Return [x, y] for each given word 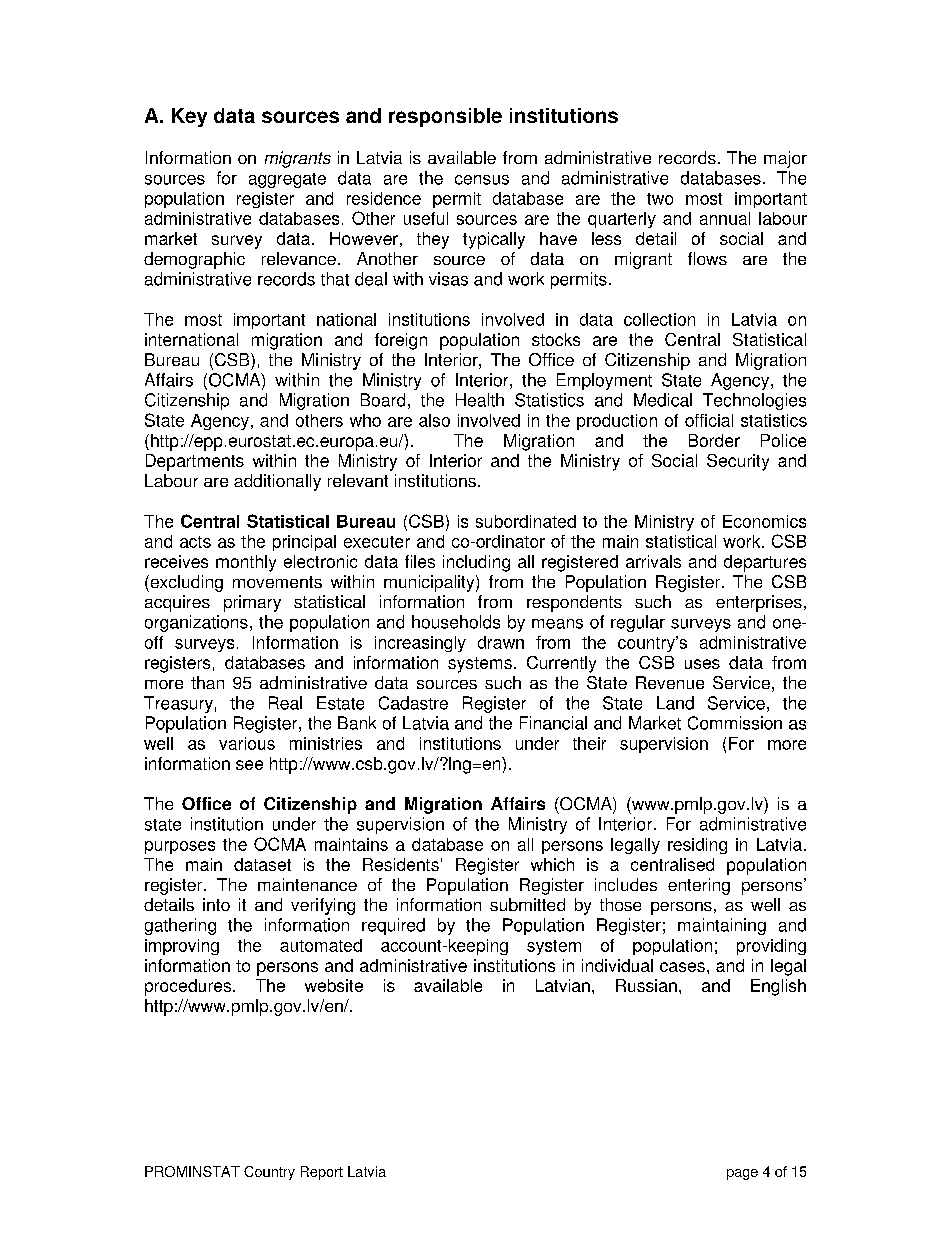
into [216, 904]
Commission [735, 723]
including [476, 563]
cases [682, 967]
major [785, 159]
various [247, 743]
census [482, 180]
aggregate [287, 180]
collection [659, 319]
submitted [527, 904]
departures [765, 563]
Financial [553, 723]
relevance [299, 258]
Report [322, 1173]
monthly [246, 563]
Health [480, 400]
